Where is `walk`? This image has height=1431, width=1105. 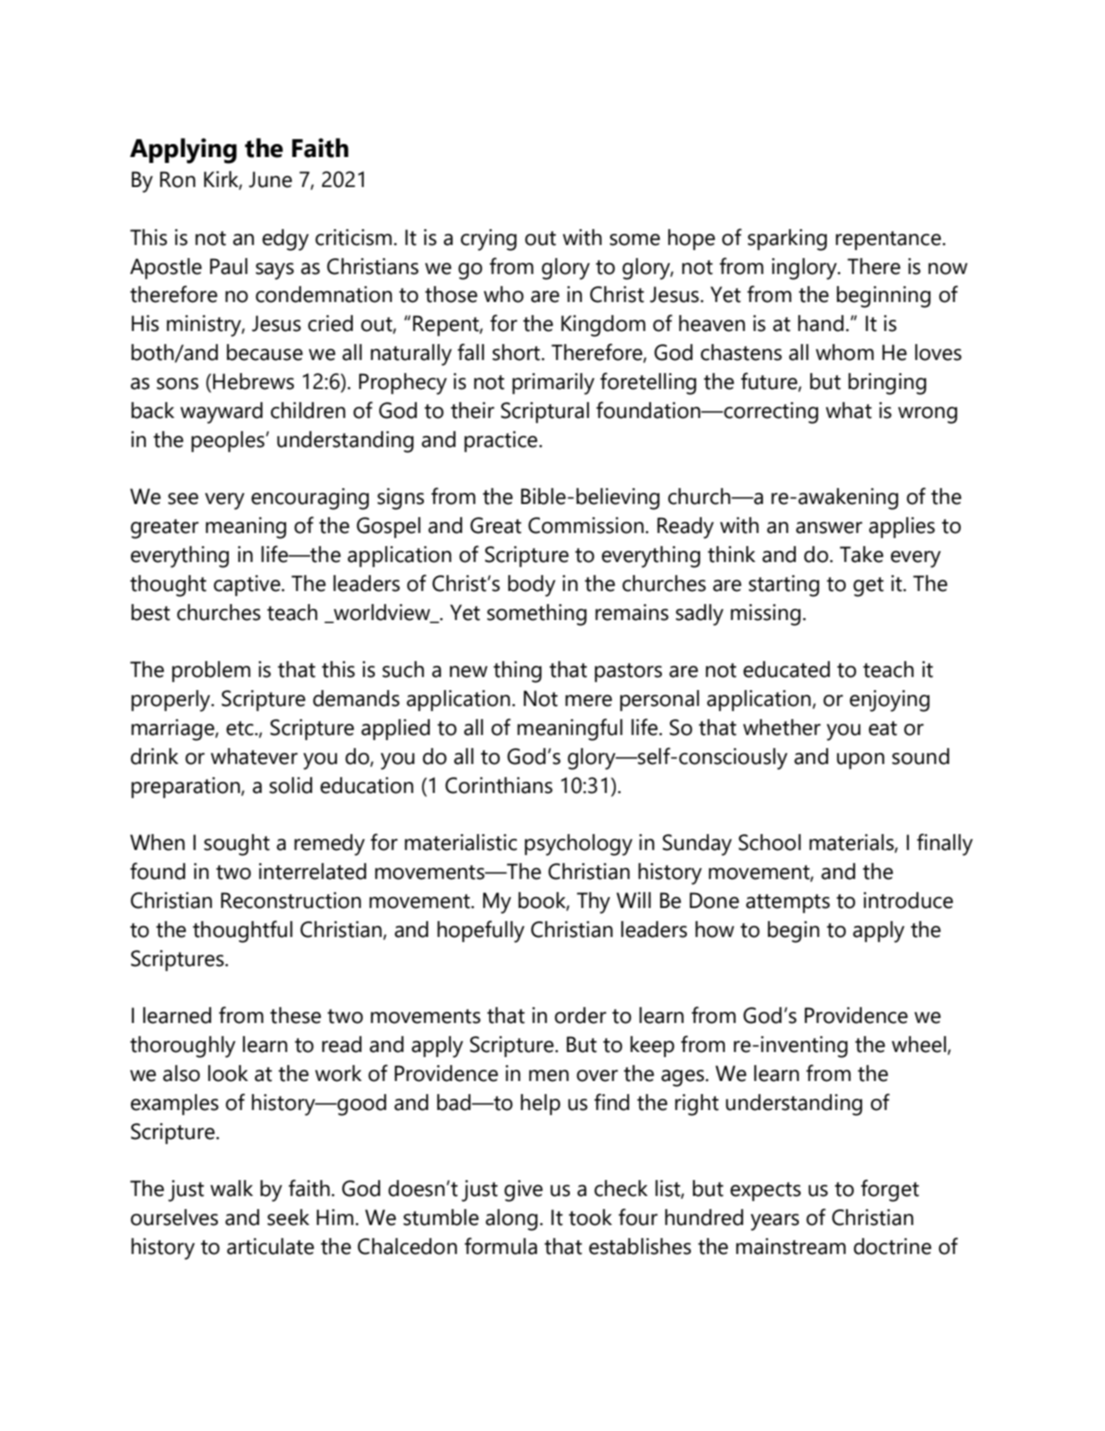
walk is located at coordinates (231, 1188).
